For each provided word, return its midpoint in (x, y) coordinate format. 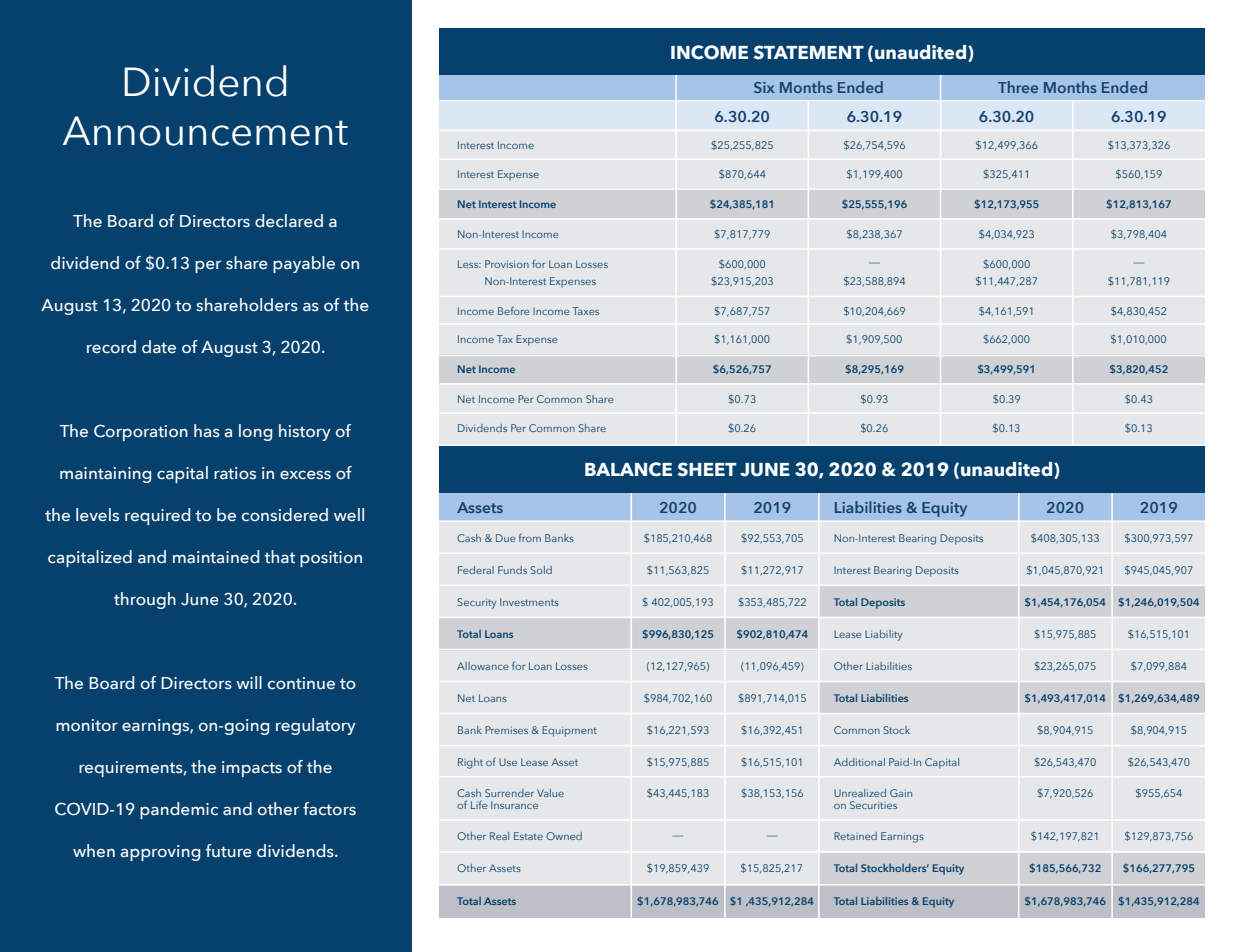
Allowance (482, 666)
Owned (564, 836)
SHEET (707, 469)
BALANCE (628, 469)
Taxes (585, 311)
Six (764, 87)
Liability (884, 635)
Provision (507, 264)
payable (304, 264)
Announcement (205, 131)
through (145, 600)
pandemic (179, 810)
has (207, 430)
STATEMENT (809, 52)
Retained (855, 836)
